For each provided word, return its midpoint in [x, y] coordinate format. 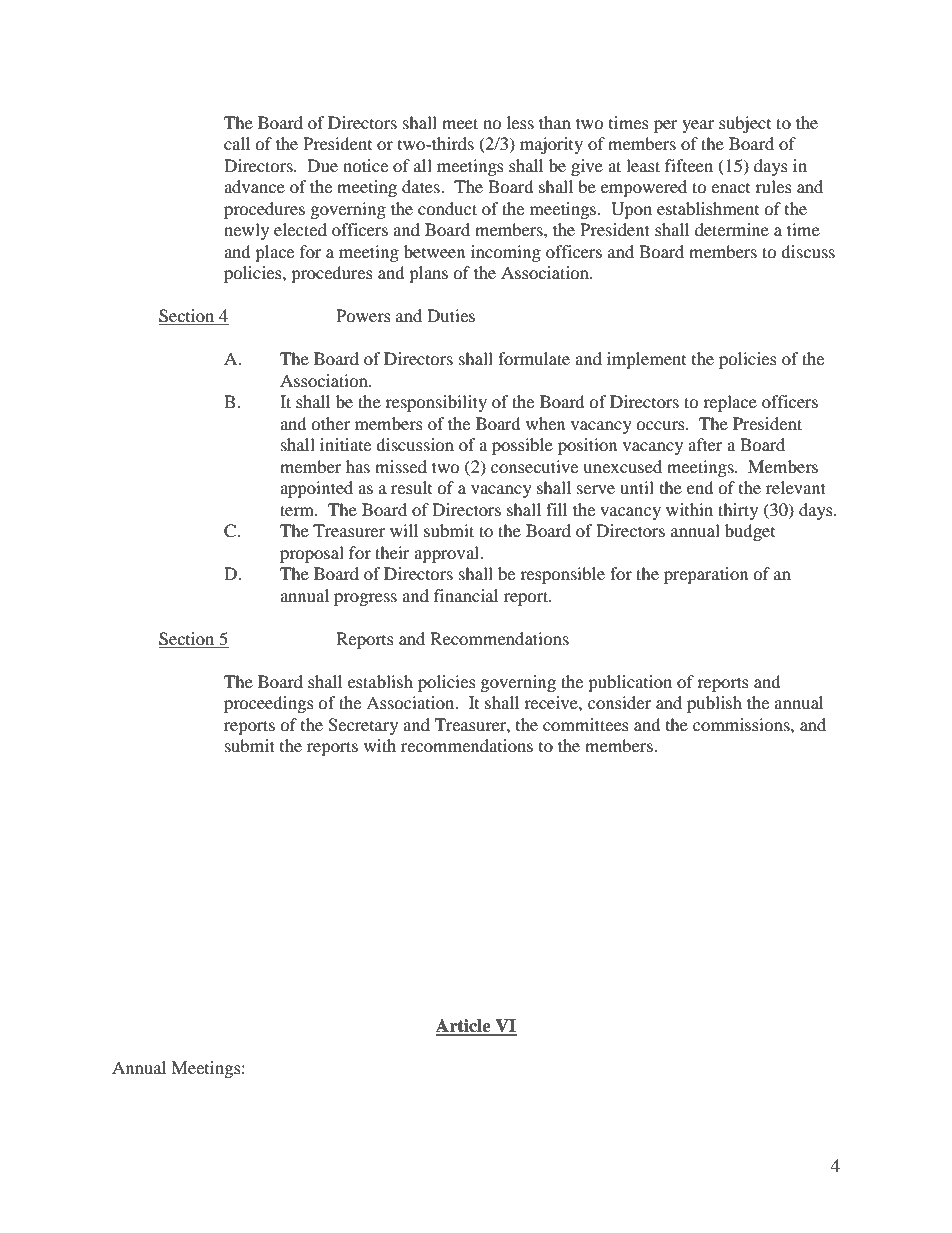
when [545, 423]
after [705, 444]
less [520, 122]
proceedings [269, 704]
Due [322, 165]
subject [745, 124]
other [330, 423]
